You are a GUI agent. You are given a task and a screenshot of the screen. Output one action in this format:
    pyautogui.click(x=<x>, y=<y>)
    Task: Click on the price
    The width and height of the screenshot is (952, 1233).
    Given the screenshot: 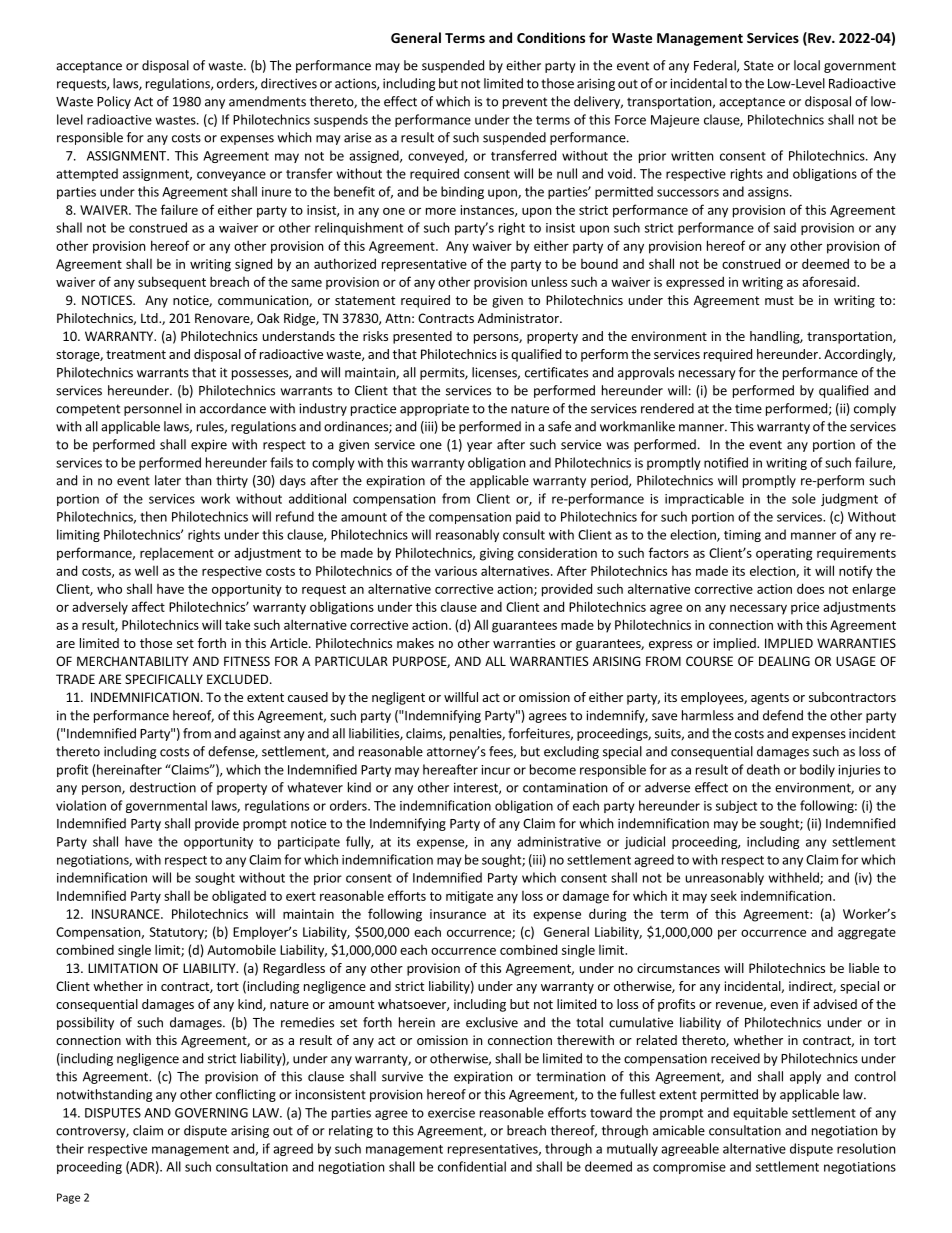 What is the action you would take?
    pyautogui.click(x=805, y=608)
